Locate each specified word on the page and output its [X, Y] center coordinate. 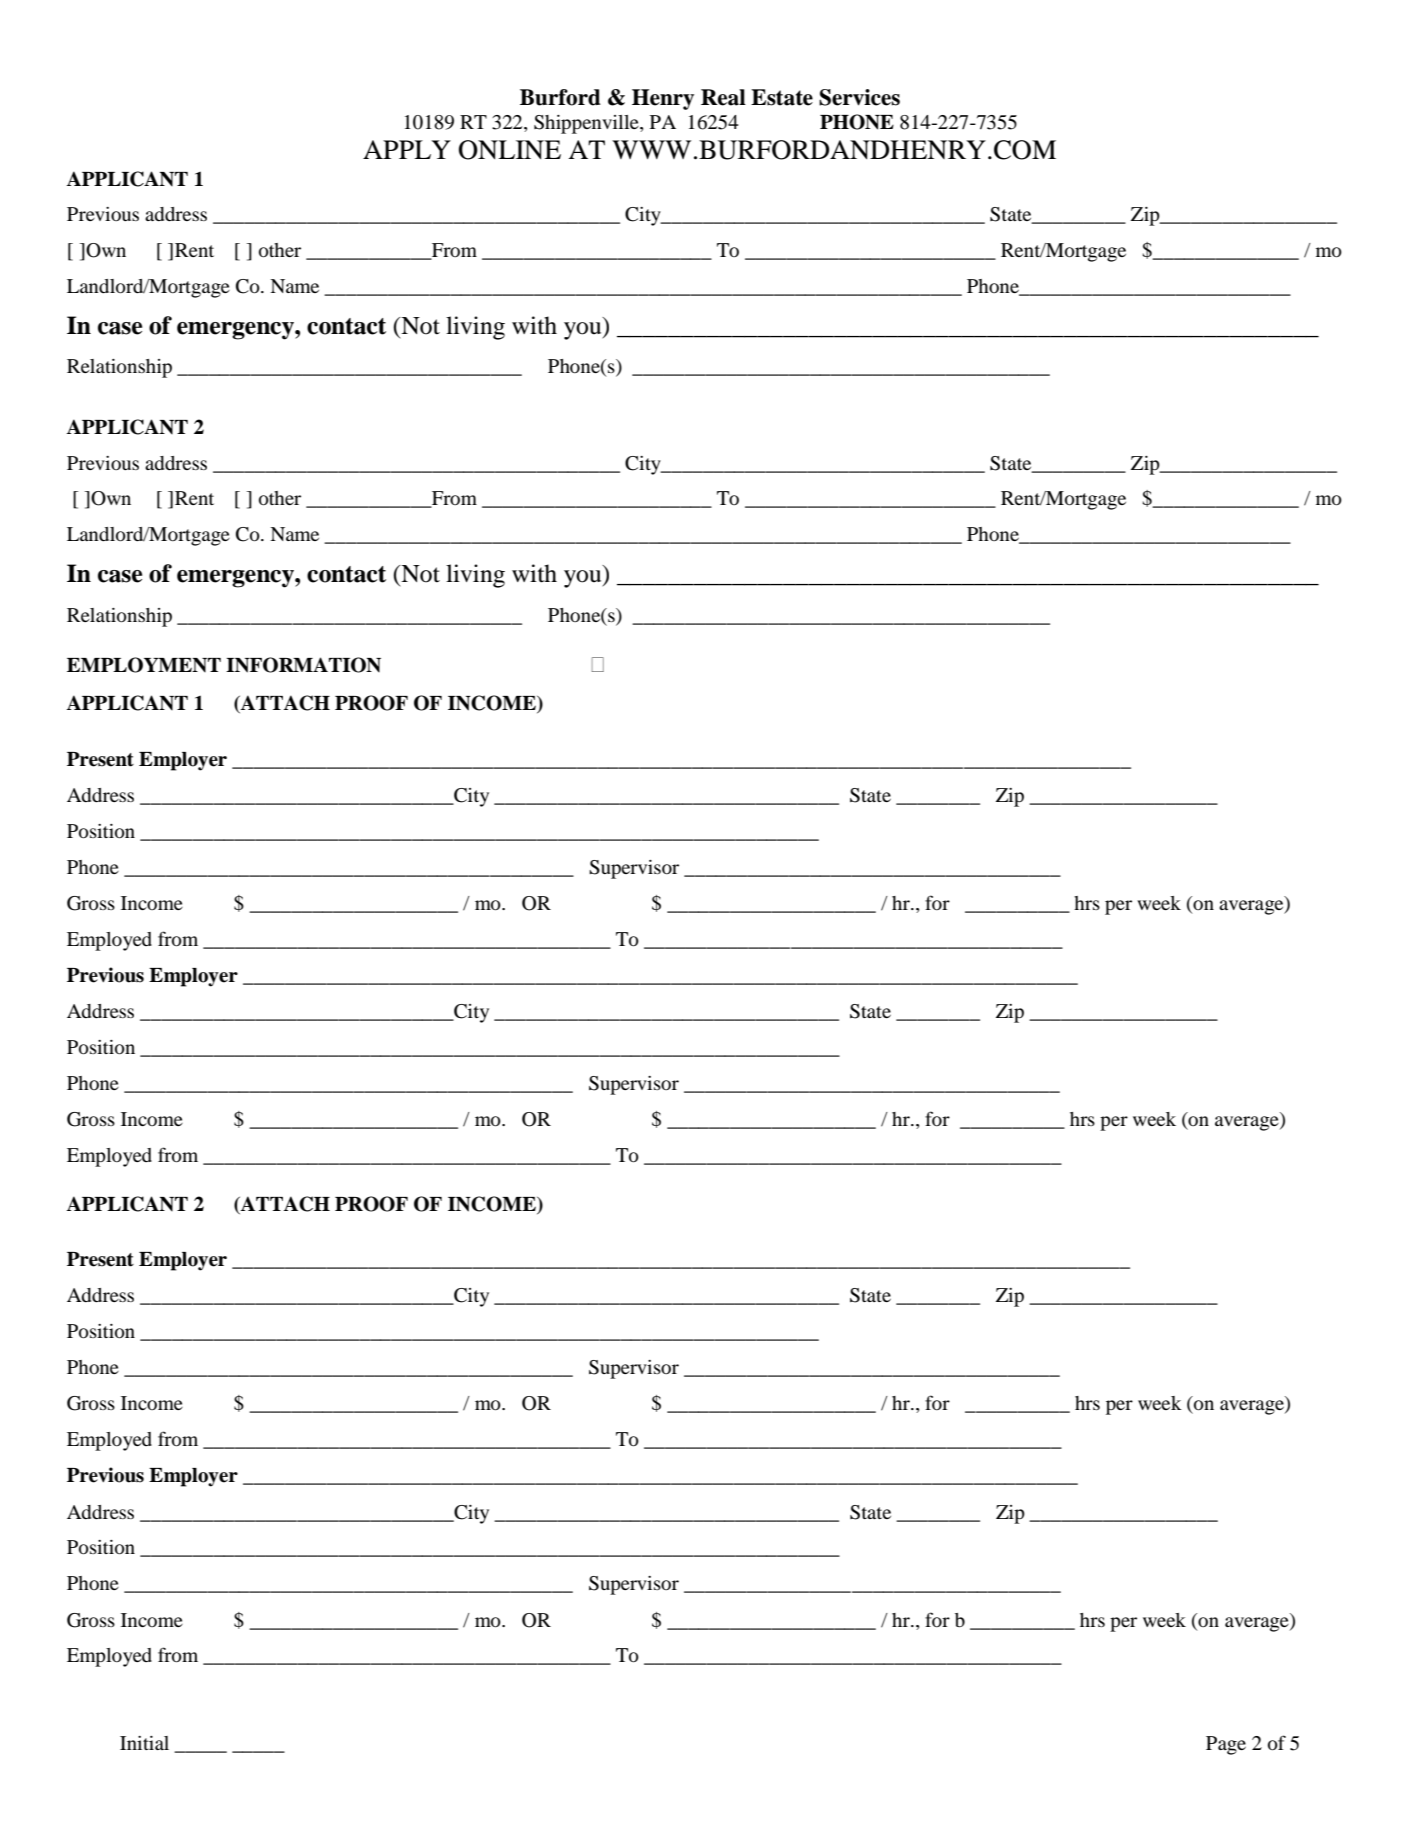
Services [859, 97]
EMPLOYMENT [144, 665]
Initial [144, 1743]
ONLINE [510, 150]
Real [723, 97]
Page [1226, 1745]
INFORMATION [303, 665]
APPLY [407, 149]
